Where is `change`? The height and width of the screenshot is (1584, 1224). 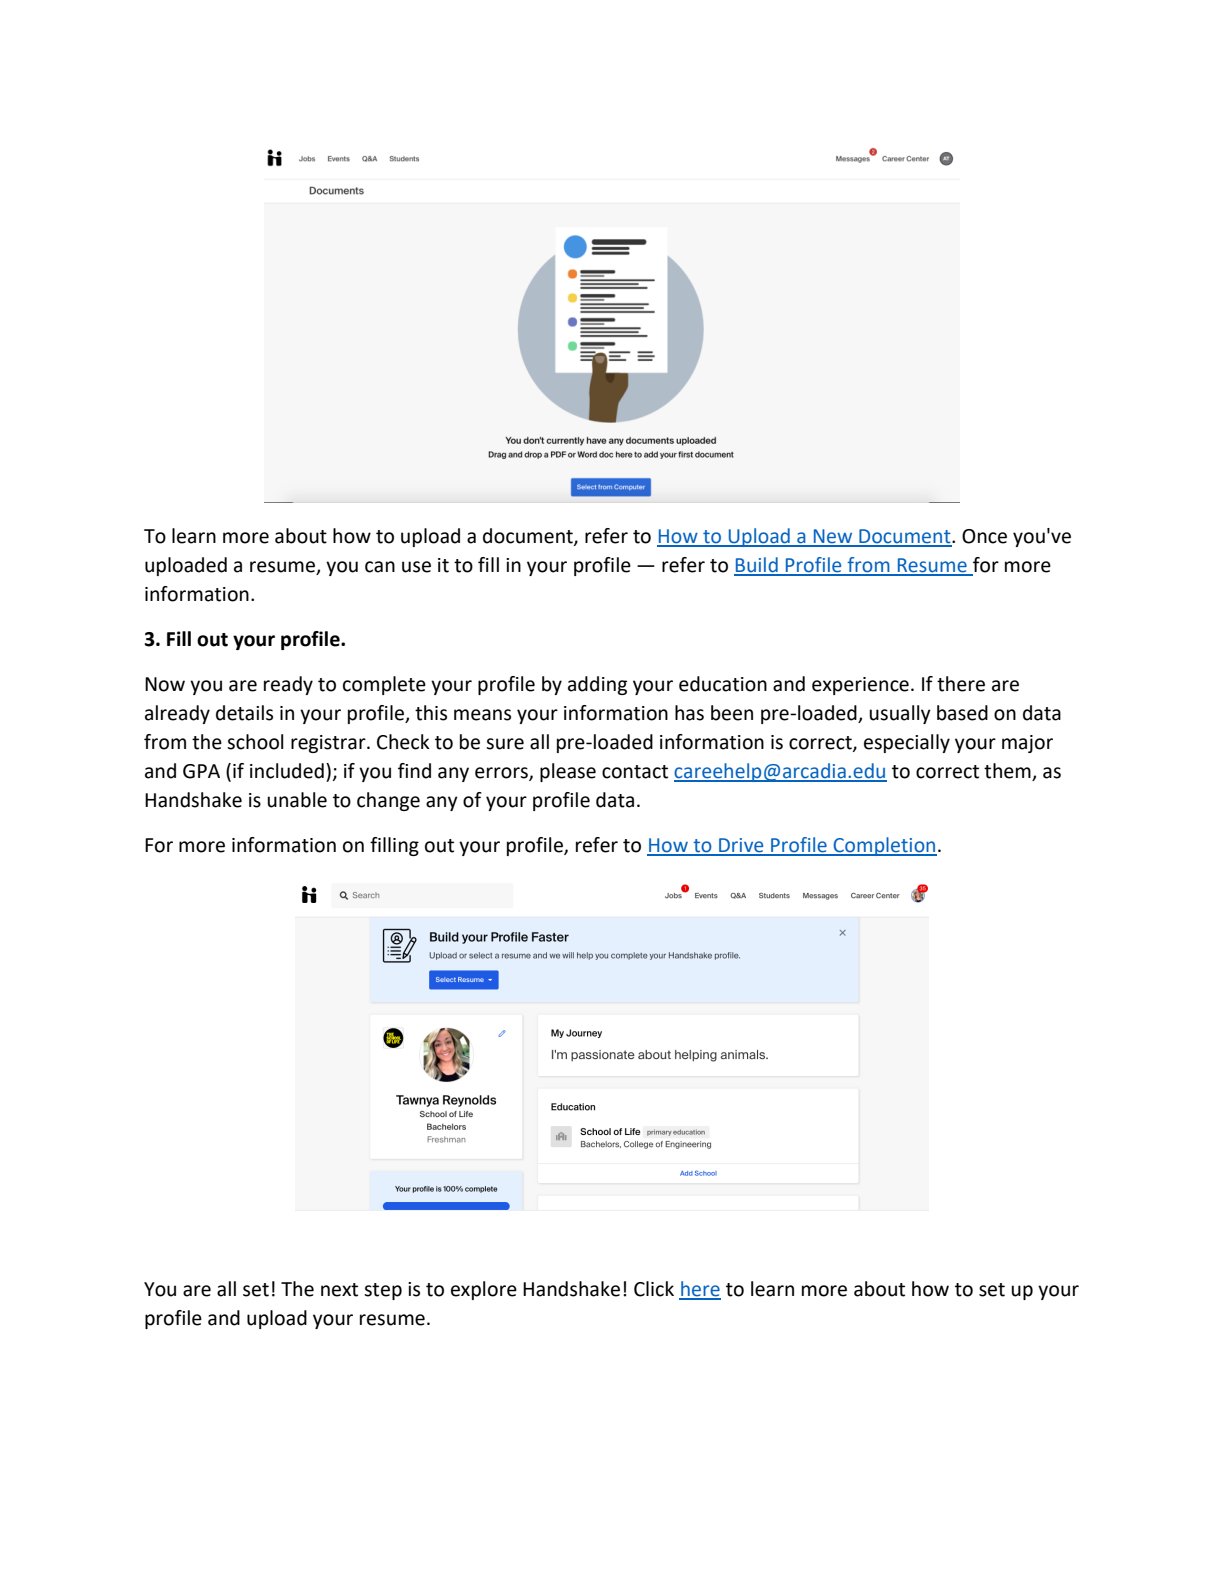 change is located at coordinates (388, 801).
